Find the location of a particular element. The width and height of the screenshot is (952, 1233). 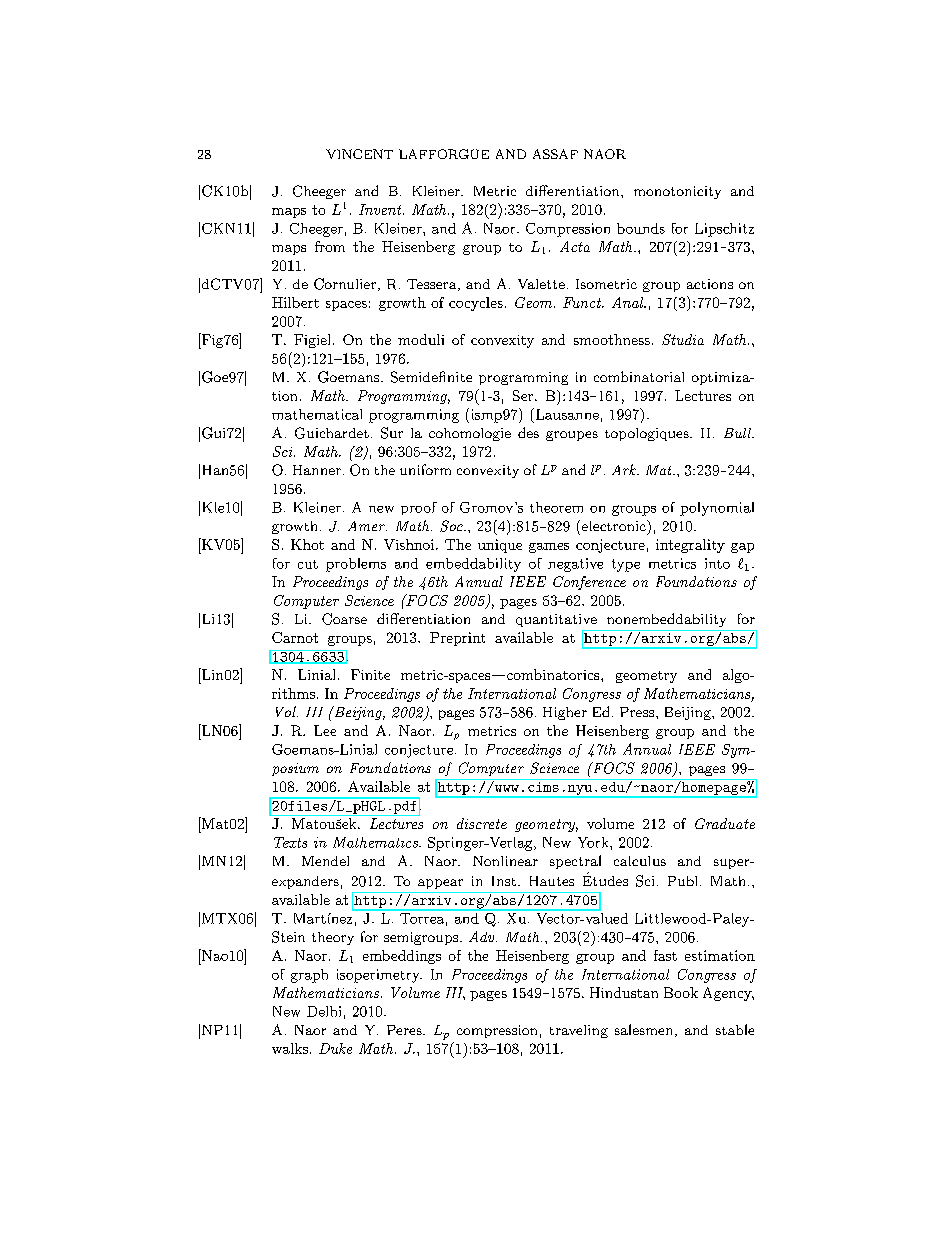

Higher is located at coordinates (565, 713).
